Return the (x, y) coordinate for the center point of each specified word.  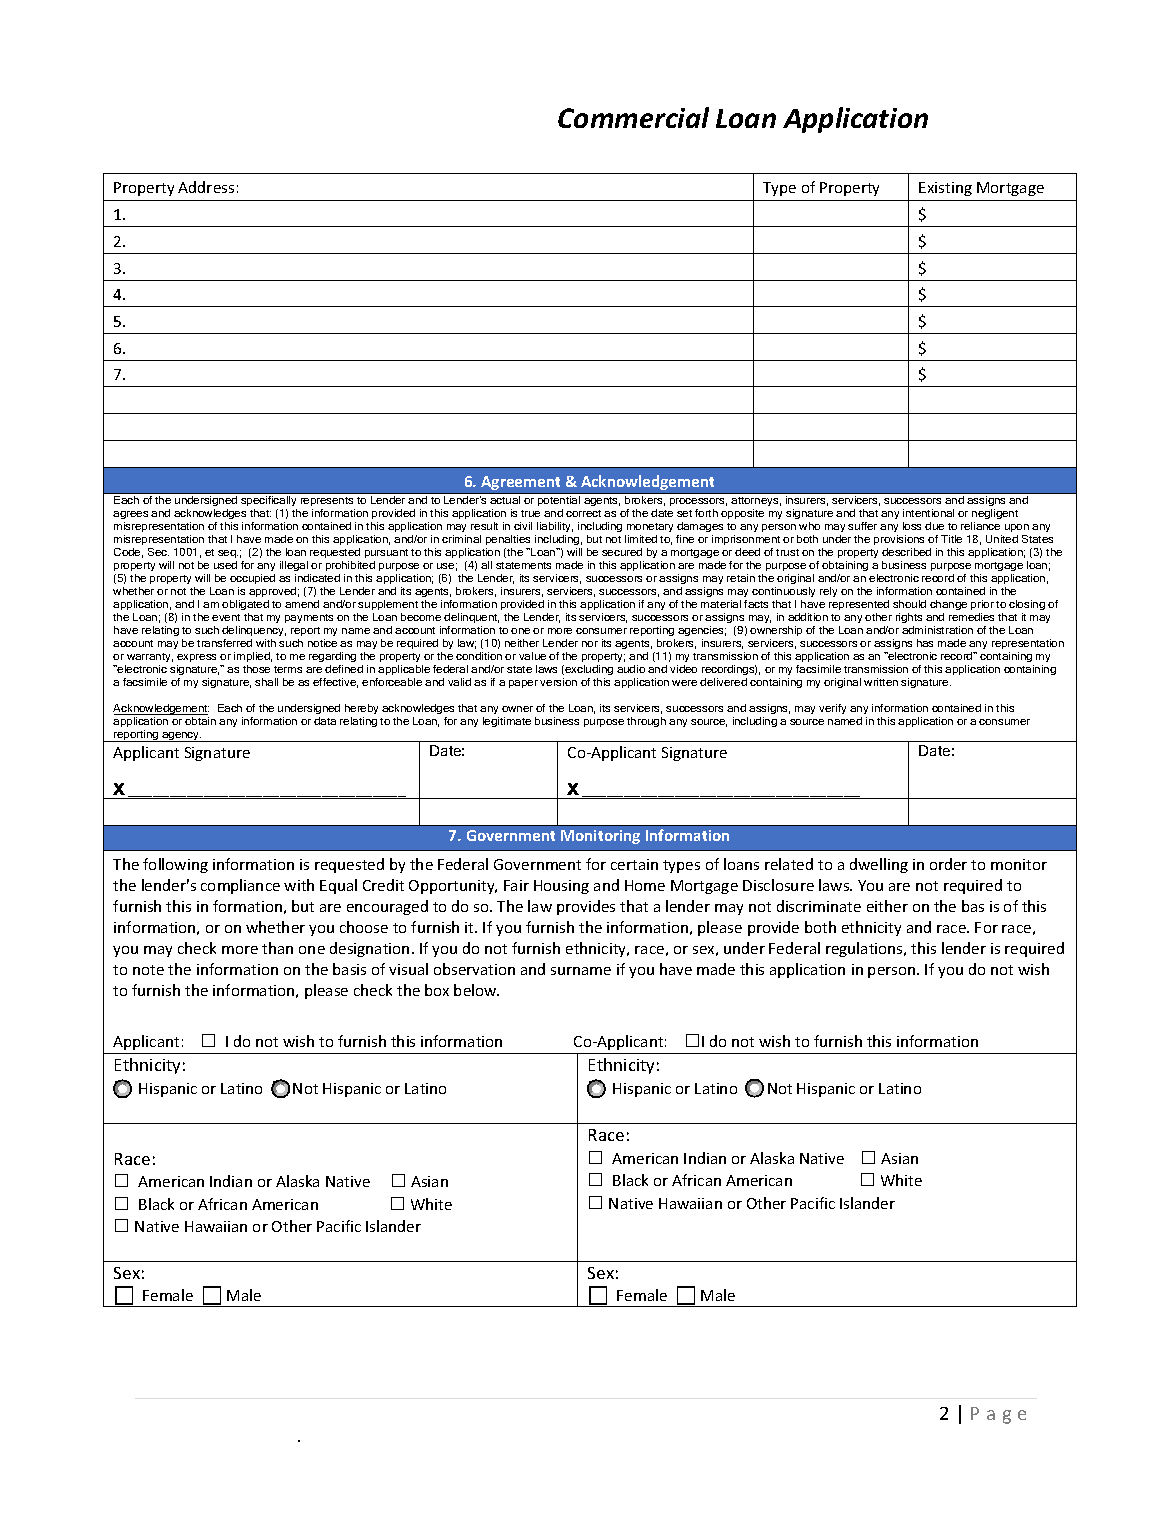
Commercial (633, 117)
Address (206, 187)
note (148, 970)
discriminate (819, 906)
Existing (945, 189)
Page (998, 1415)
